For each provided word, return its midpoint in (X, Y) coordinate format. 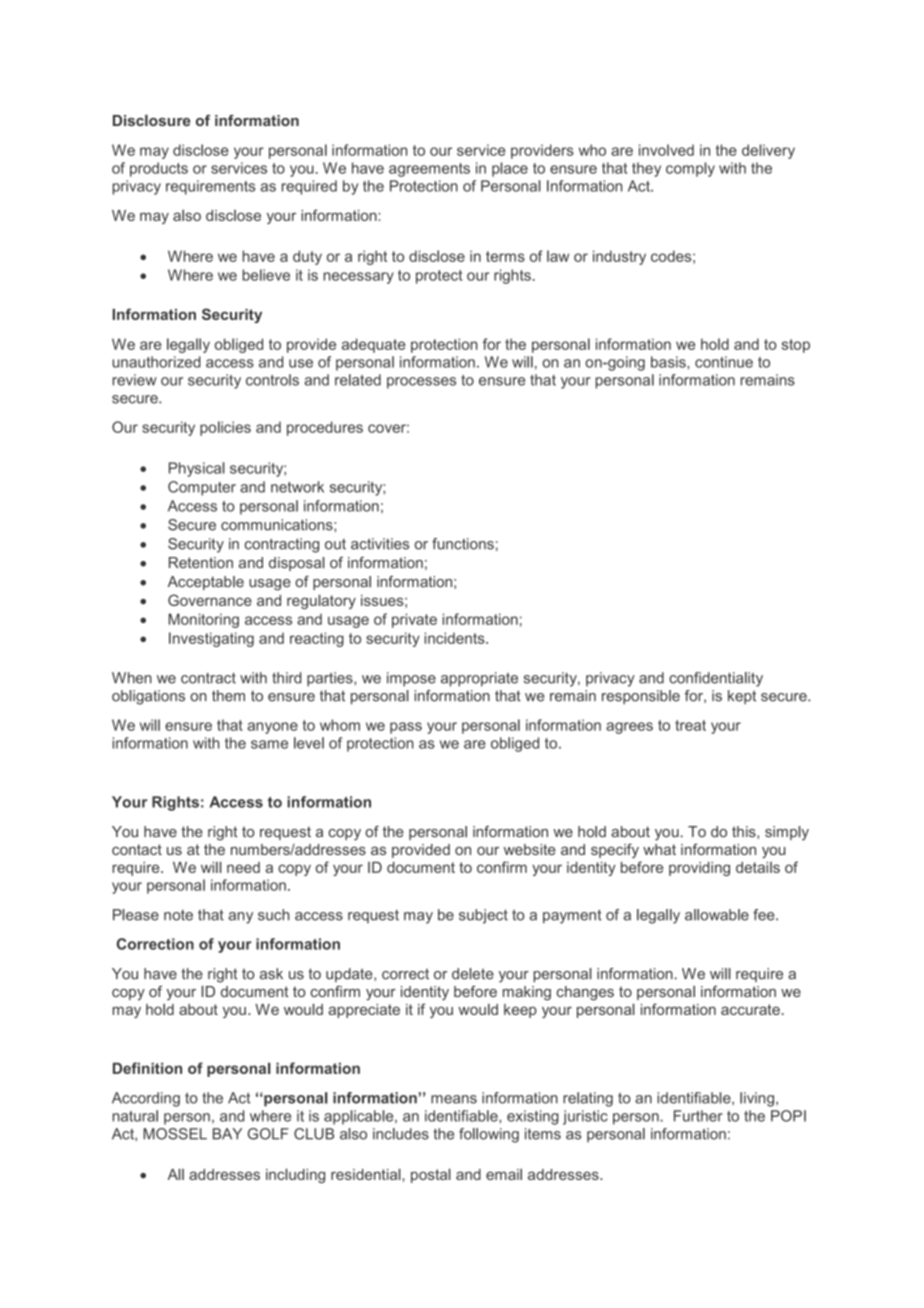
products (159, 169)
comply (690, 169)
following (489, 1135)
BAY (227, 1134)
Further (698, 1116)
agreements (429, 170)
